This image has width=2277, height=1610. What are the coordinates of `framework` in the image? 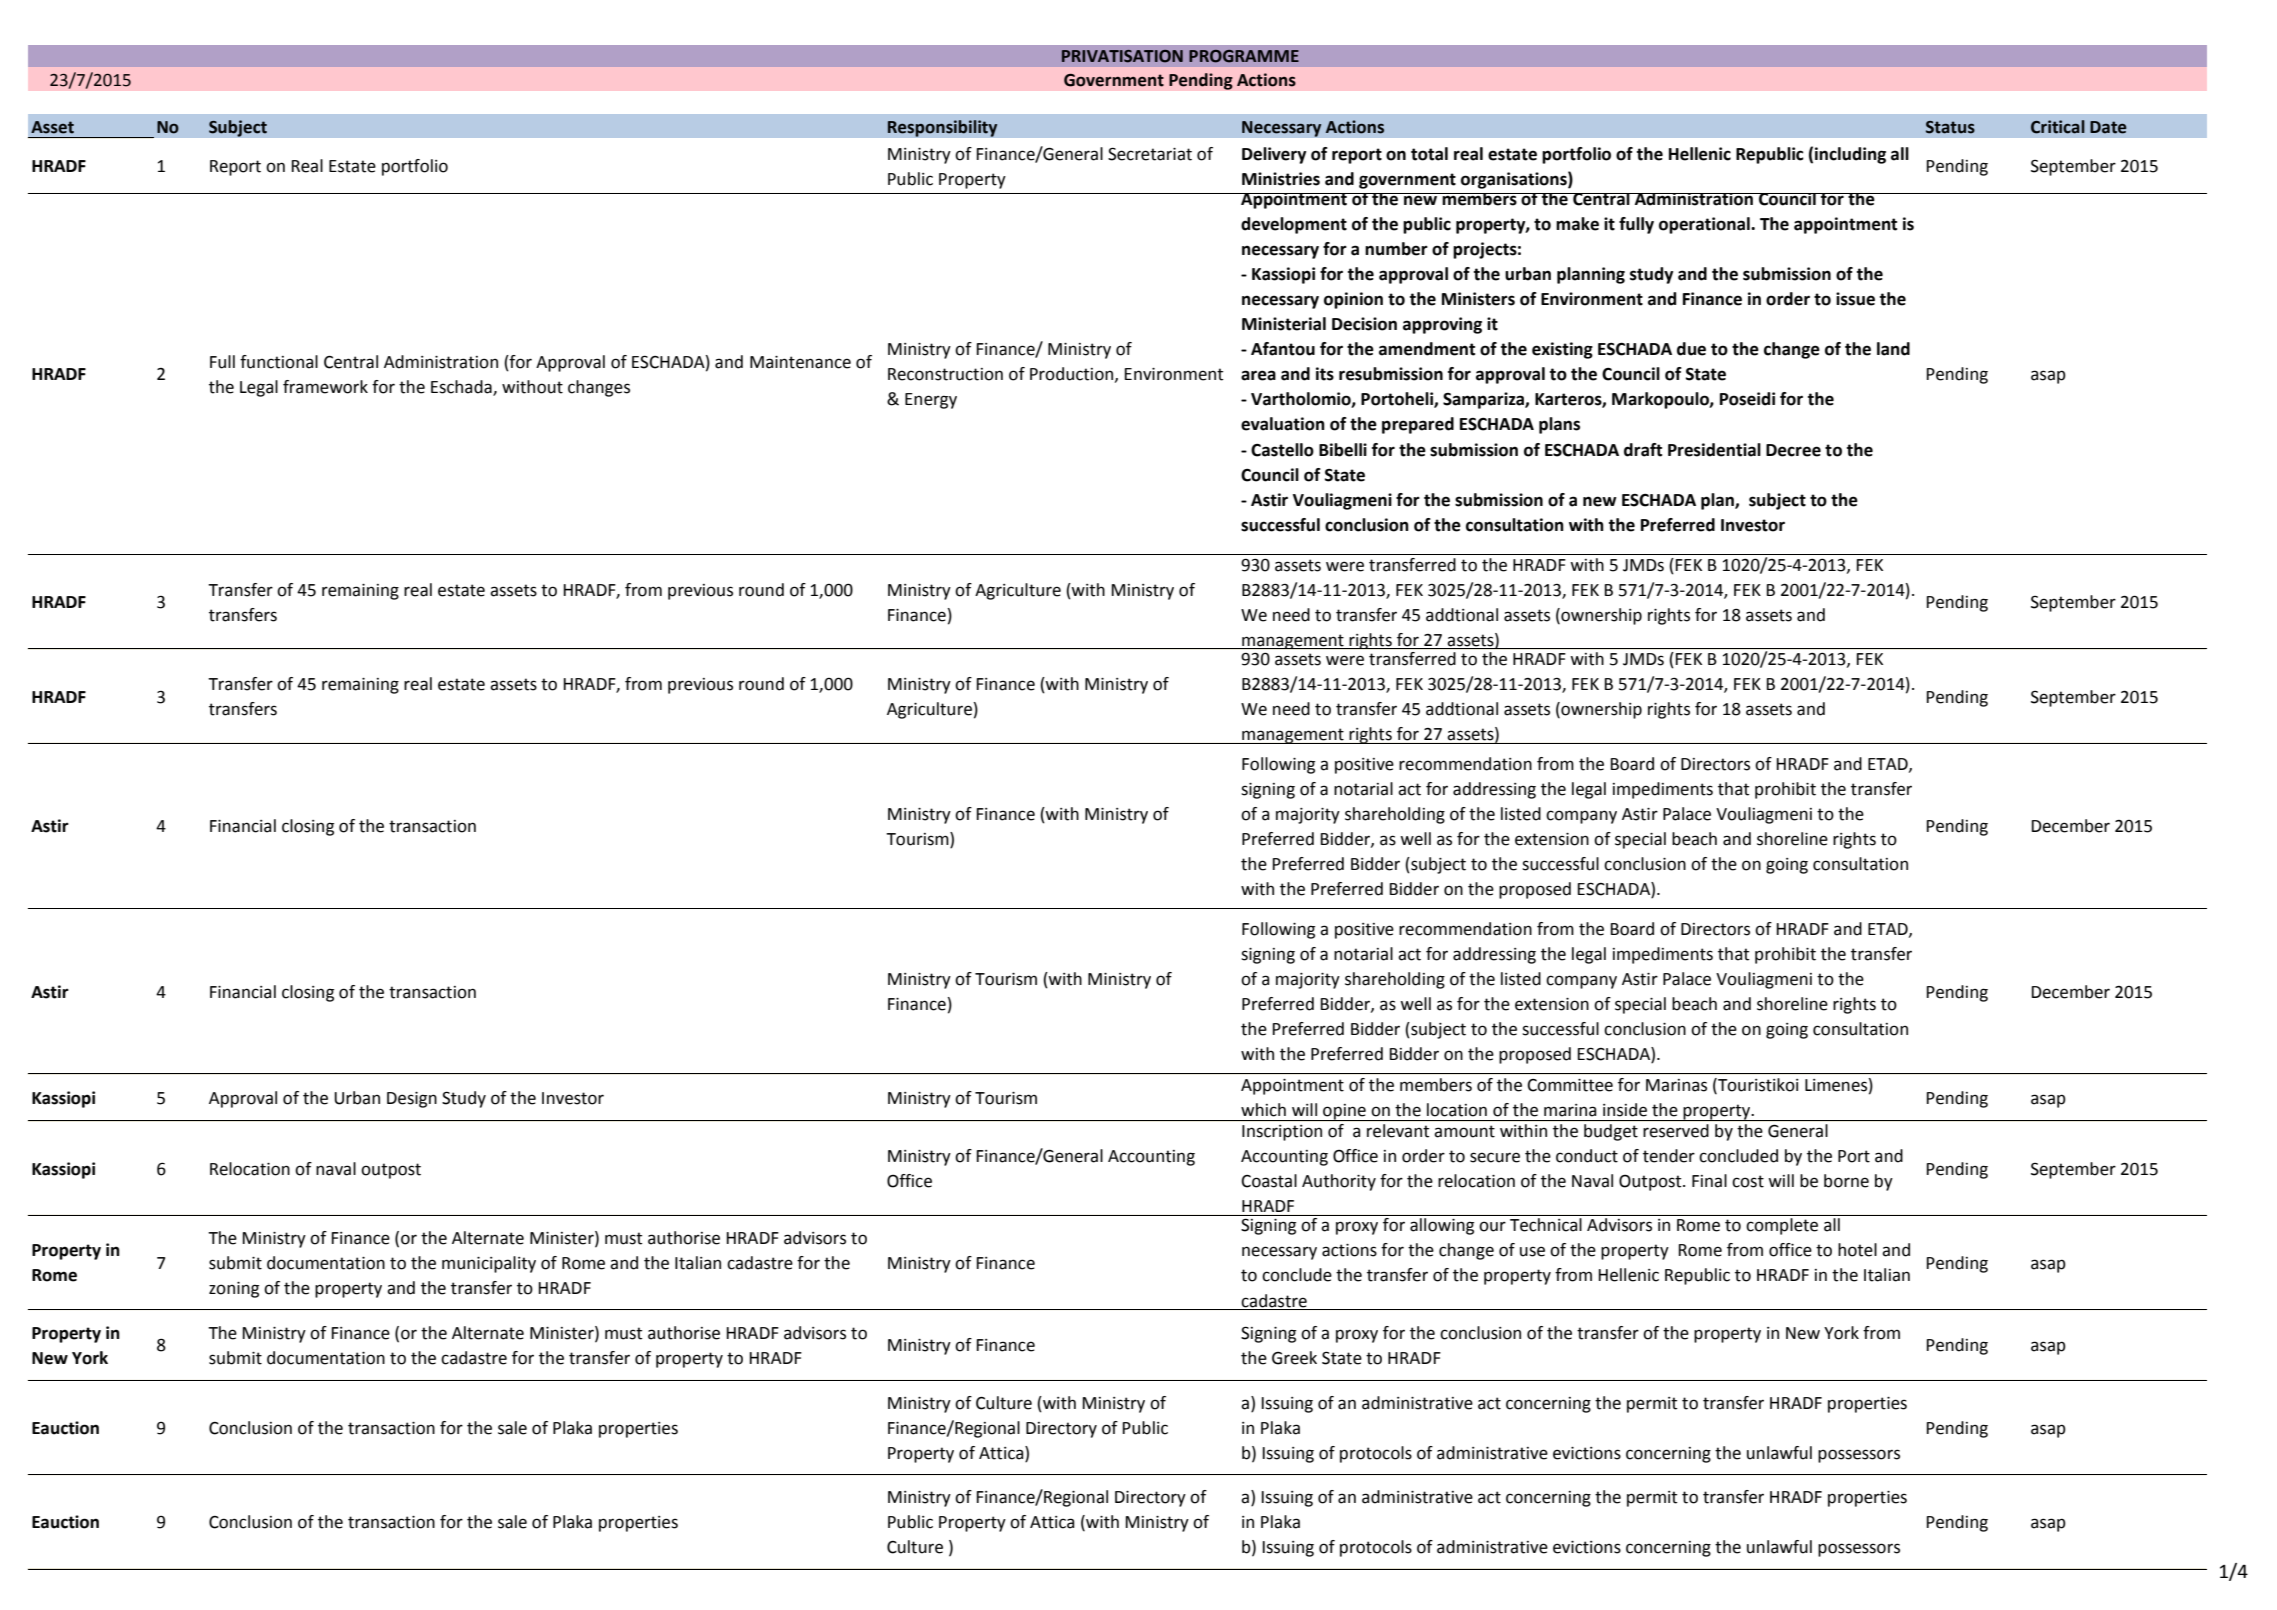 It's located at (325, 387).
